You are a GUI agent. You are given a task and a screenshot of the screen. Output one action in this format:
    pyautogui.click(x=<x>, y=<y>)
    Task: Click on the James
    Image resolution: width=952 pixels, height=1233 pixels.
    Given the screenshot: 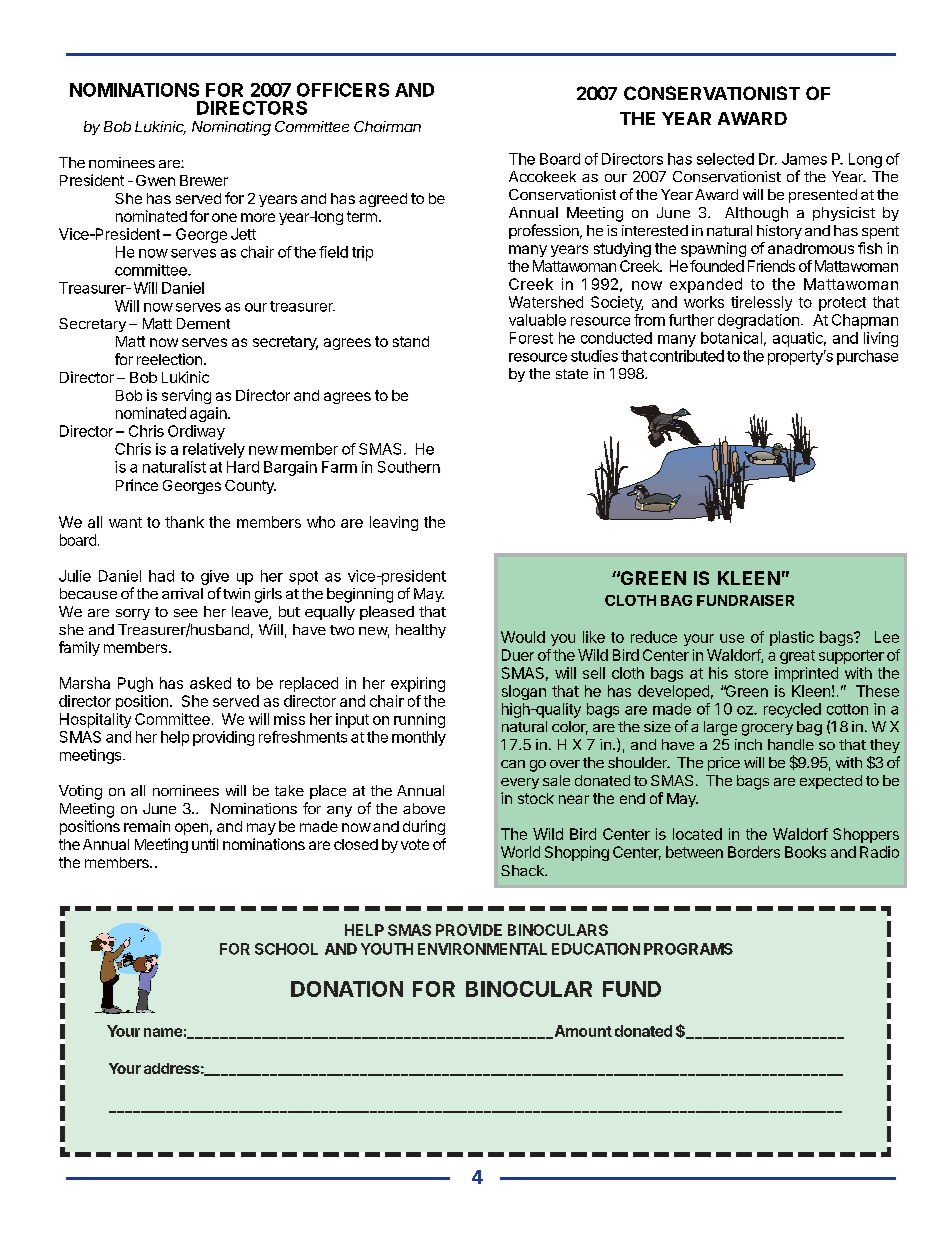 What is the action you would take?
    pyautogui.click(x=804, y=159)
